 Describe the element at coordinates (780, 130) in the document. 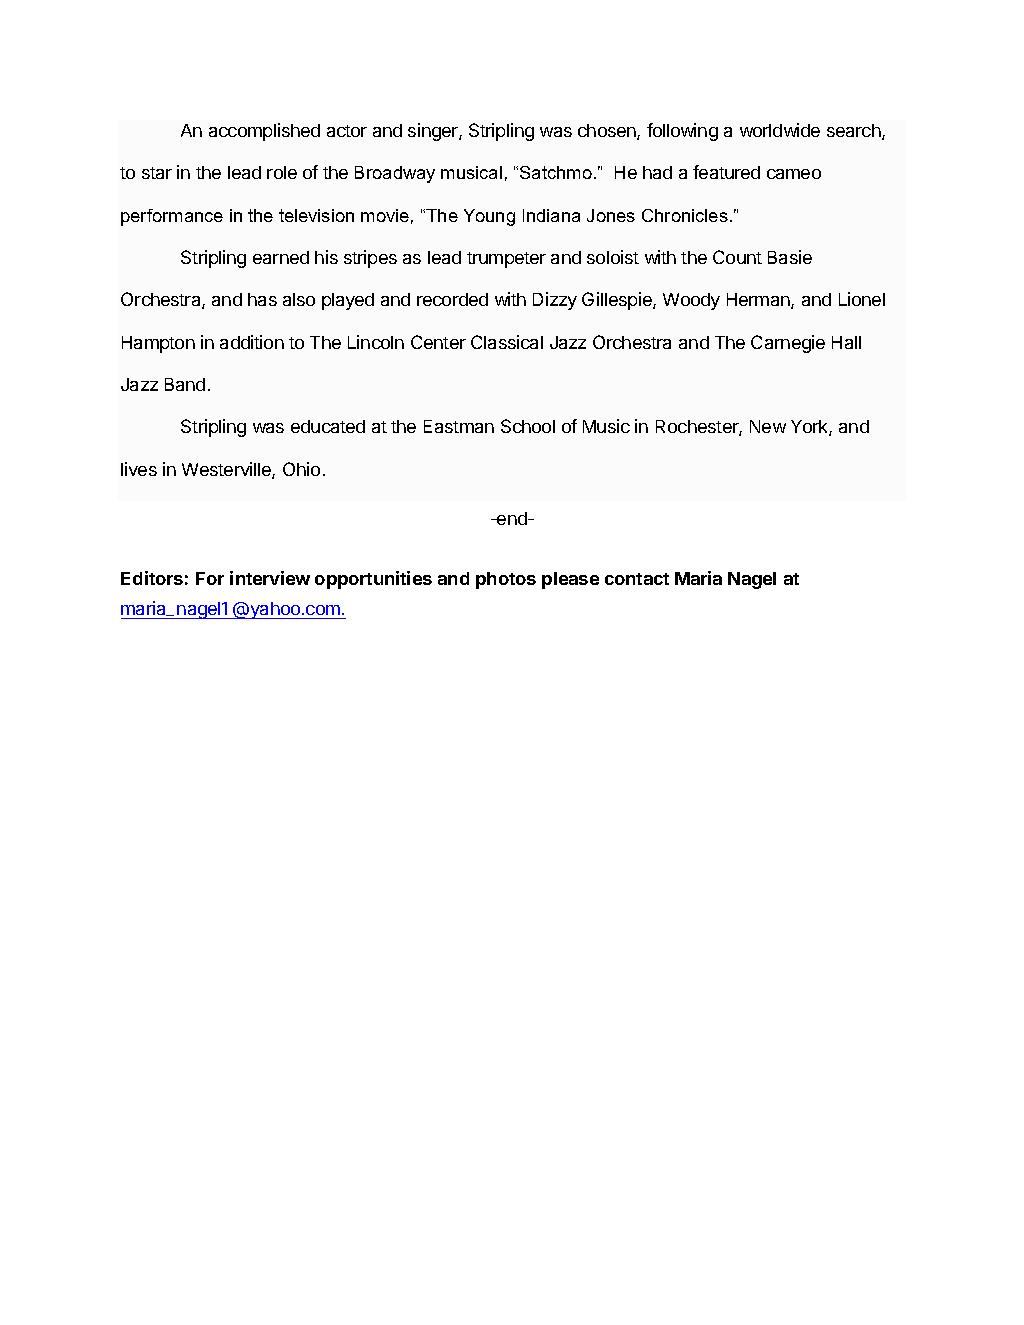

I see `worldwide` at that location.
